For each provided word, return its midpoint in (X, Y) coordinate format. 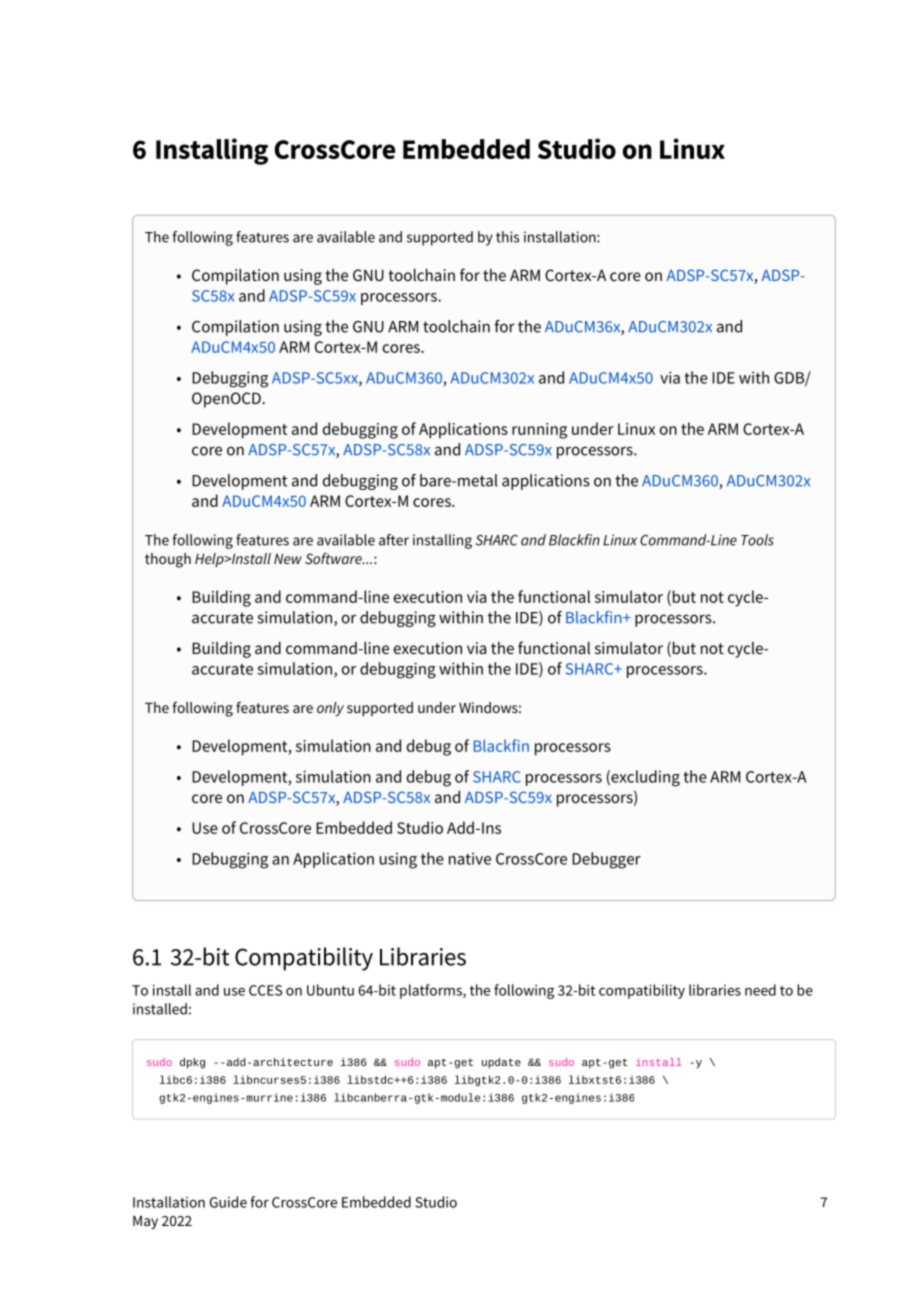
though (168, 560)
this (507, 237)
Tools (757, 540)
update (501, 1063)
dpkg (192, 1063)
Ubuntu (330, 990)
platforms (432, 991)
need (760, 990)
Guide (228, 1202)
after (394, 540)
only (330, 709)
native (470, 859)
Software (334, 558)
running (539, 431)
